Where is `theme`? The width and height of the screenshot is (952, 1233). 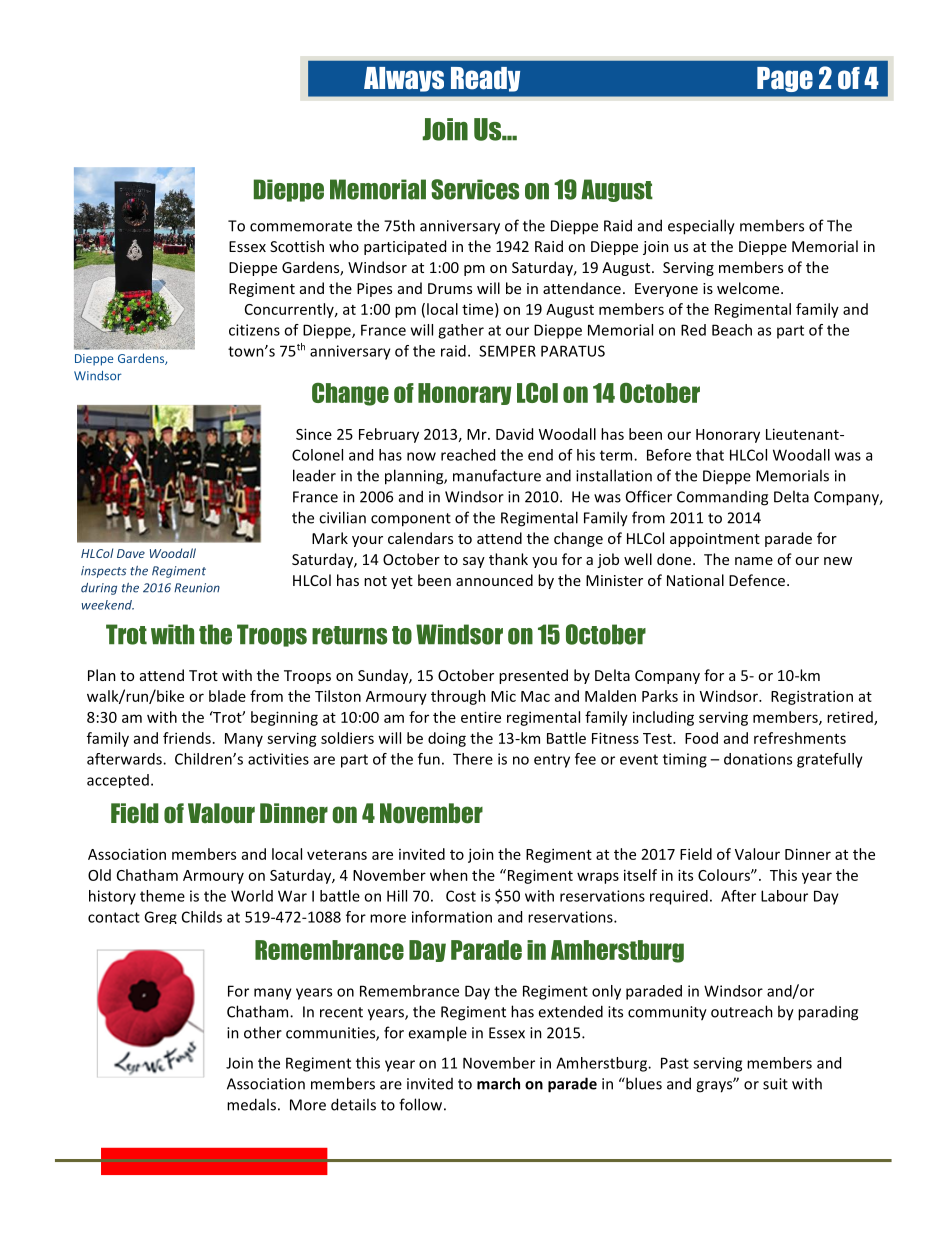
theme is located at coordinates (162, 896).
